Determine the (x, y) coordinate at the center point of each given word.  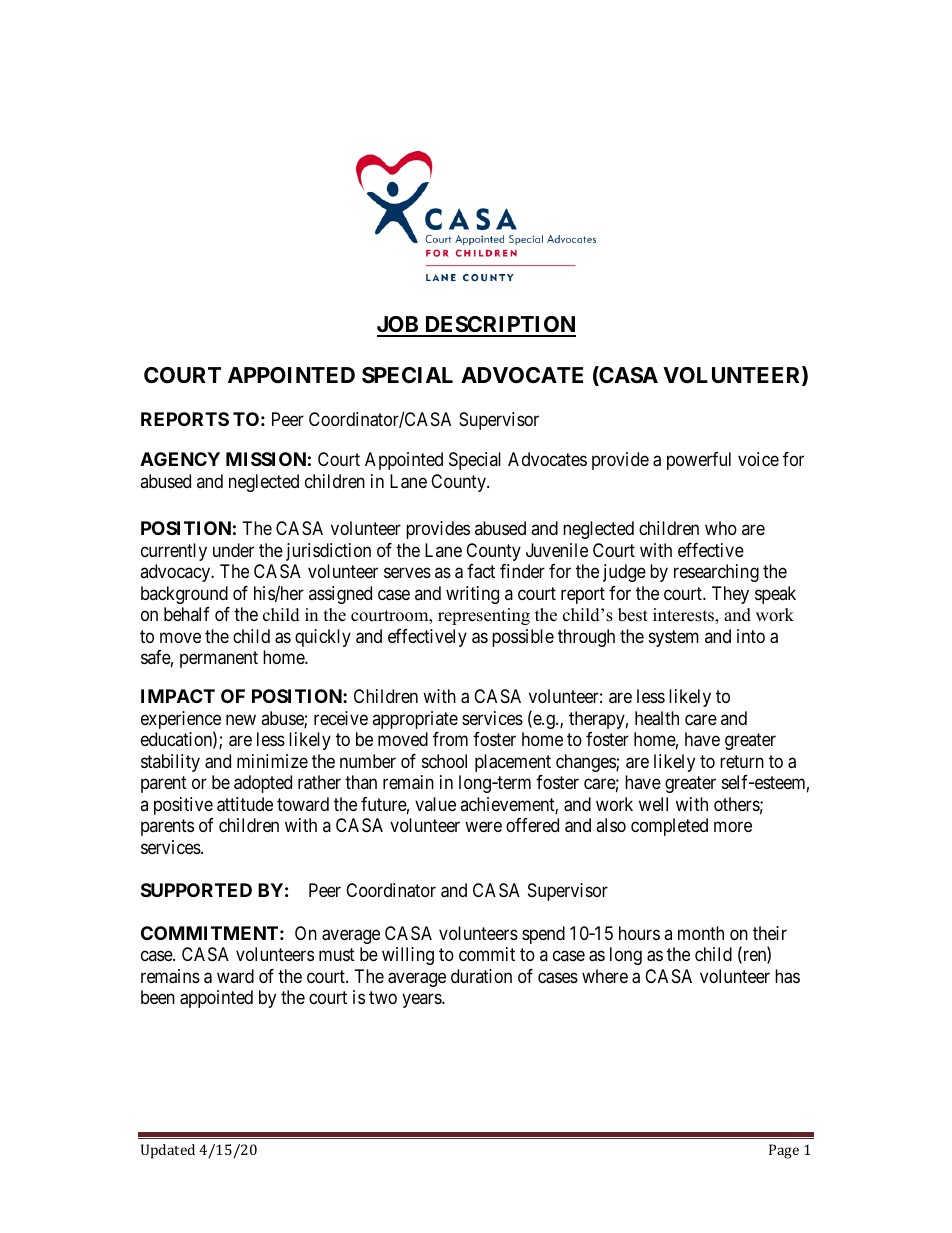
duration (481, 976)
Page (784, 1151)
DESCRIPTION (499, 326)
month (701, 933)
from (450, 739)
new (241, 719)
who (721, 528)
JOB (399, 326)
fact (481, 571)
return (742, 761)
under (233, 550)
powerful (699, 461)
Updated (168, 1151)
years (422, 1001)
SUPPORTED (196, 890)
